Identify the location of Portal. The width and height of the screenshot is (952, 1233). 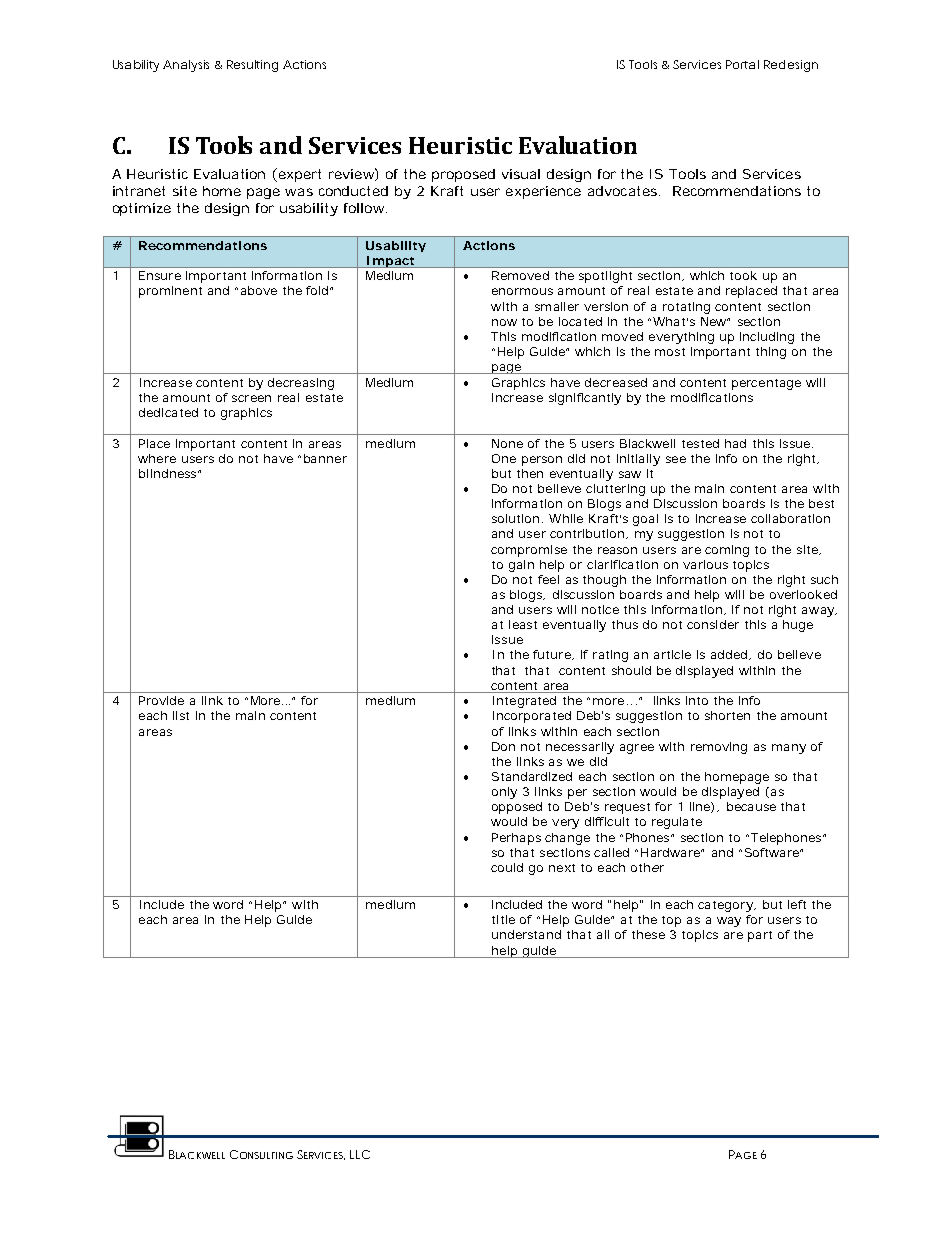
(742, 64).
